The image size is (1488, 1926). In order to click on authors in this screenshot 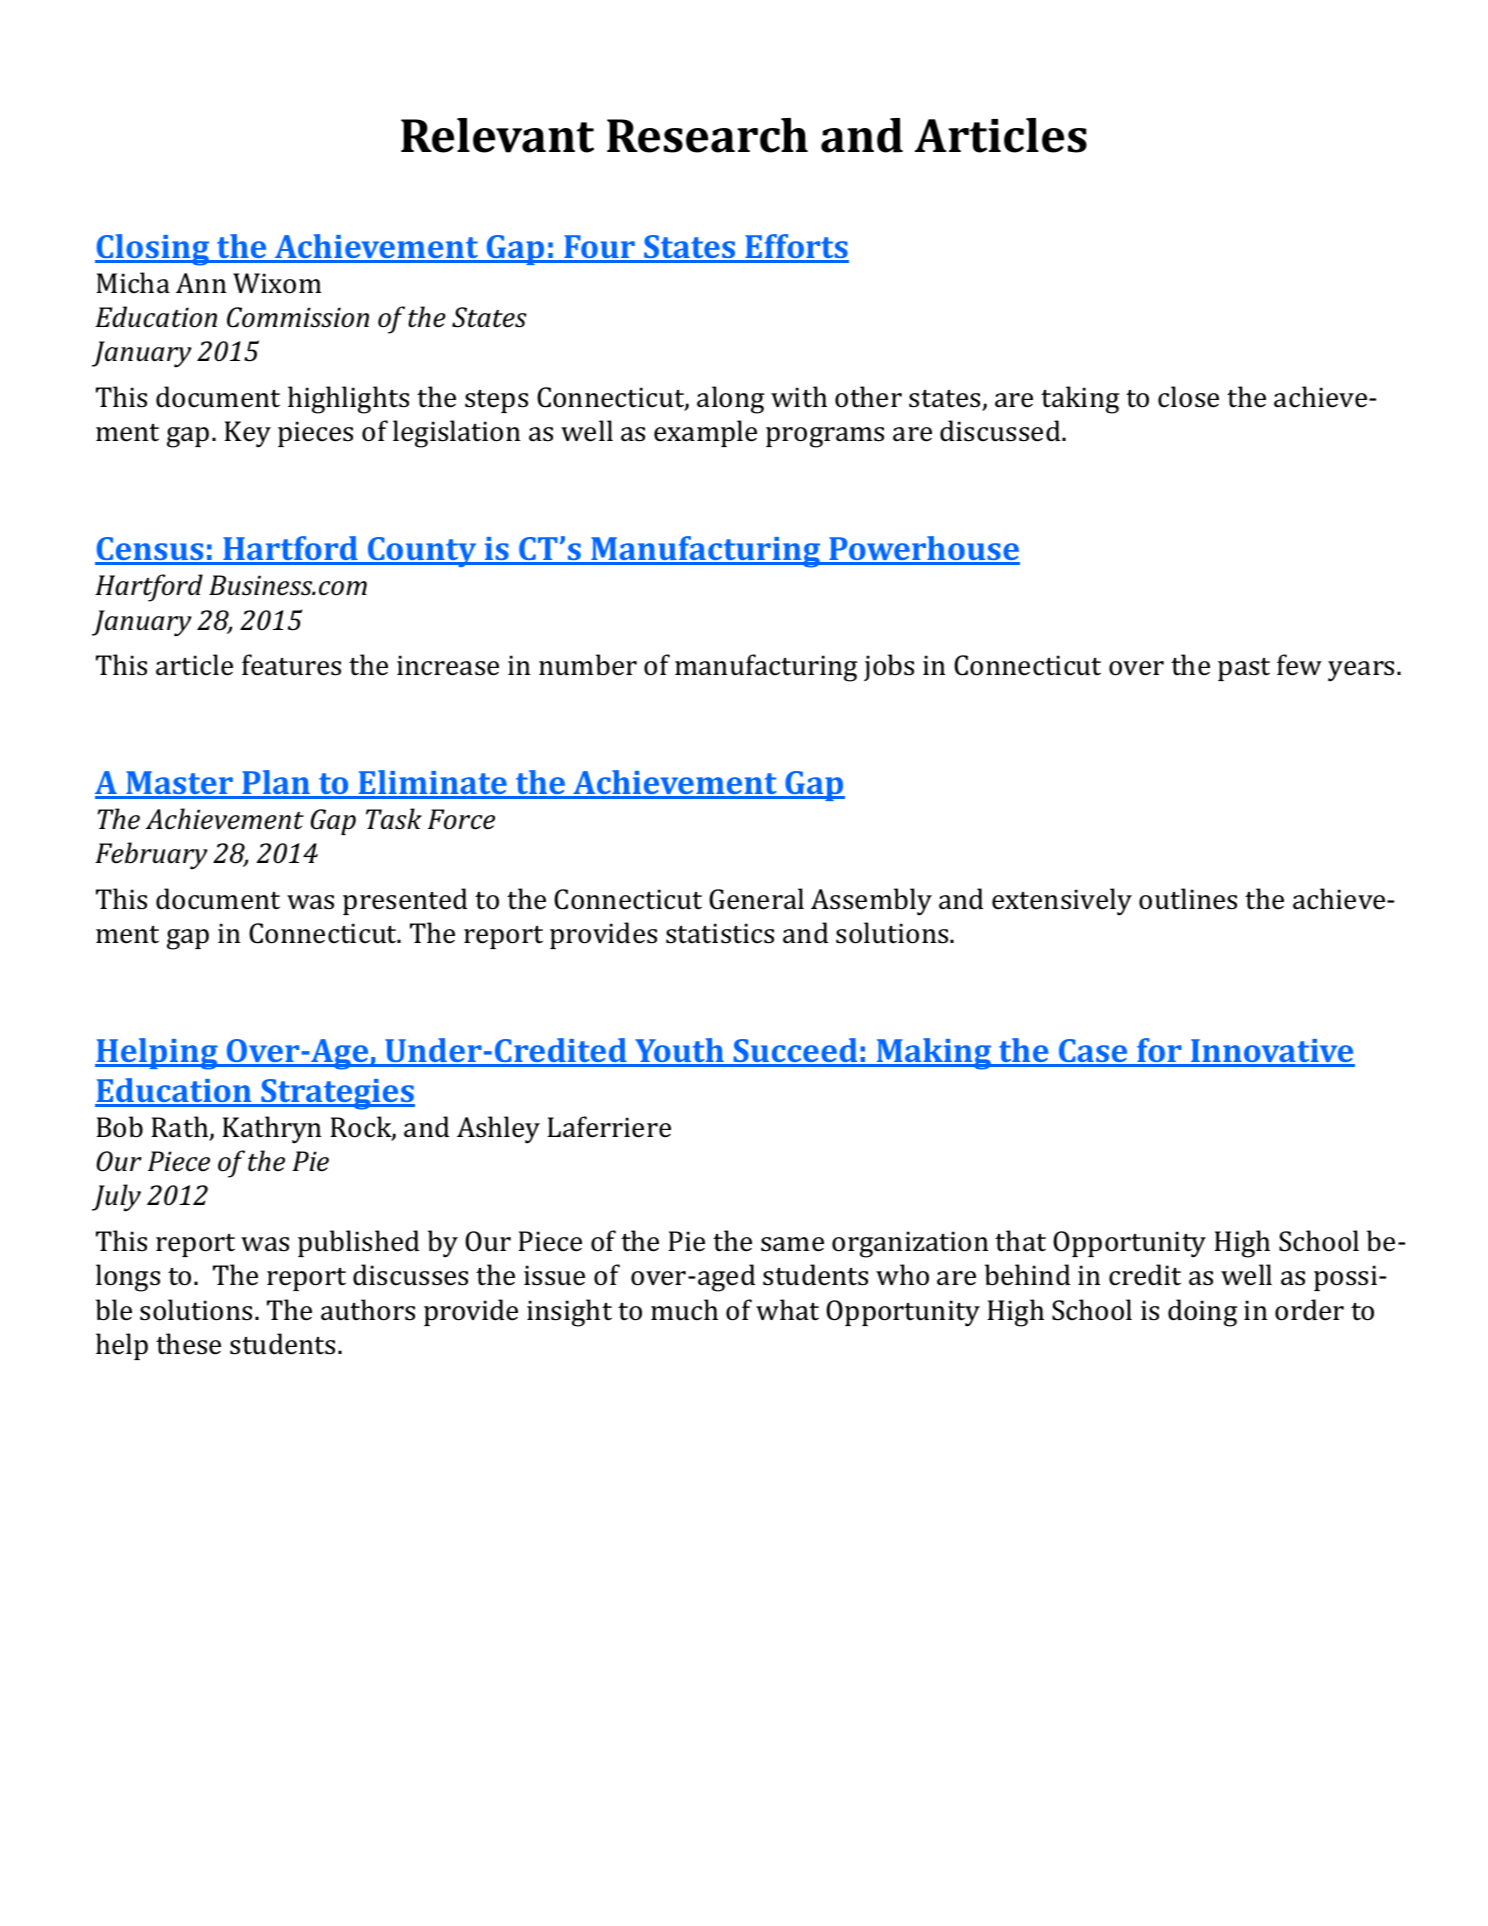, I will do `click(368, 1310)`.
